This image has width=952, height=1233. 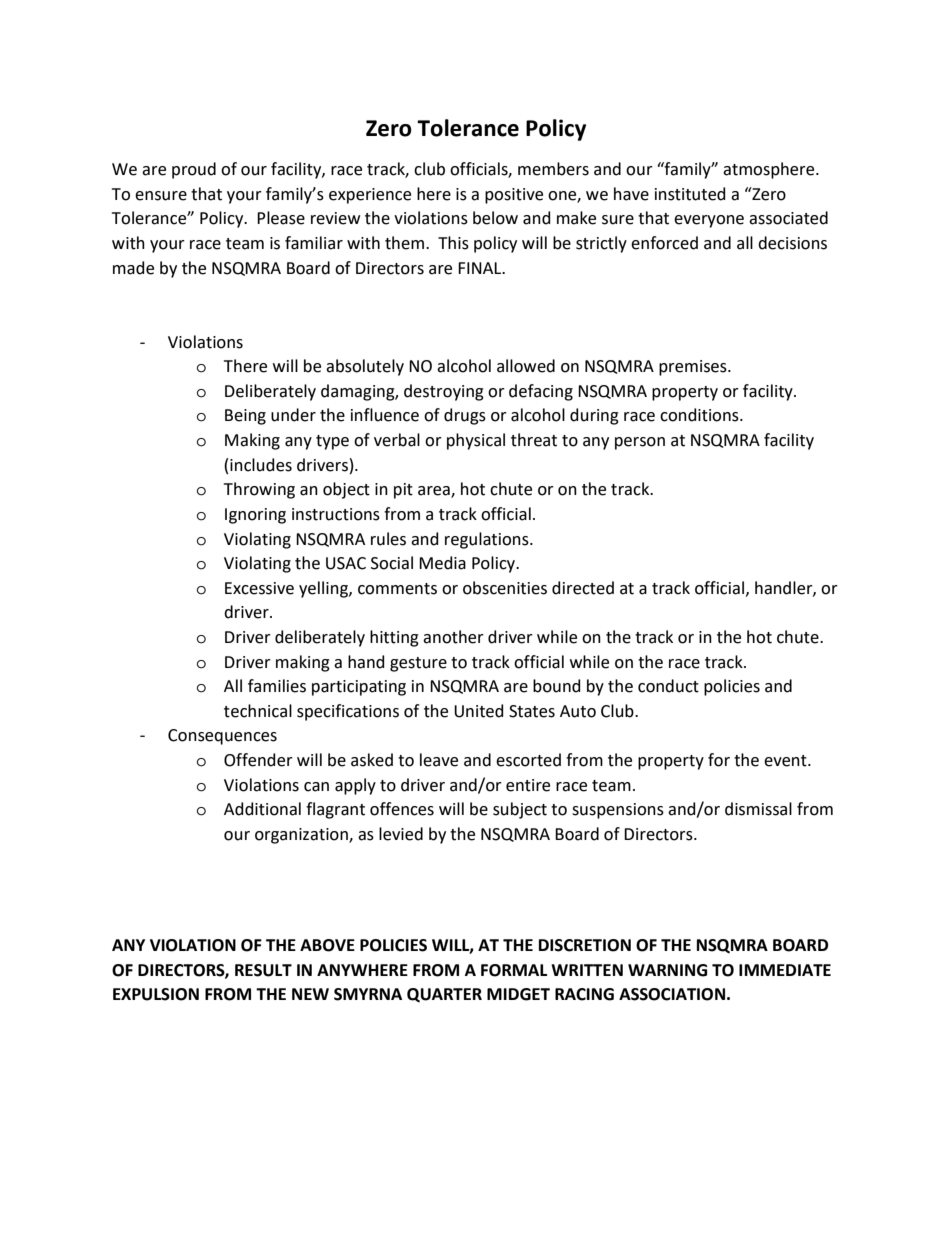 What do you see at coordinates (690, 194) in the image?
I see `instituted` at bounding box center [690, 194].
